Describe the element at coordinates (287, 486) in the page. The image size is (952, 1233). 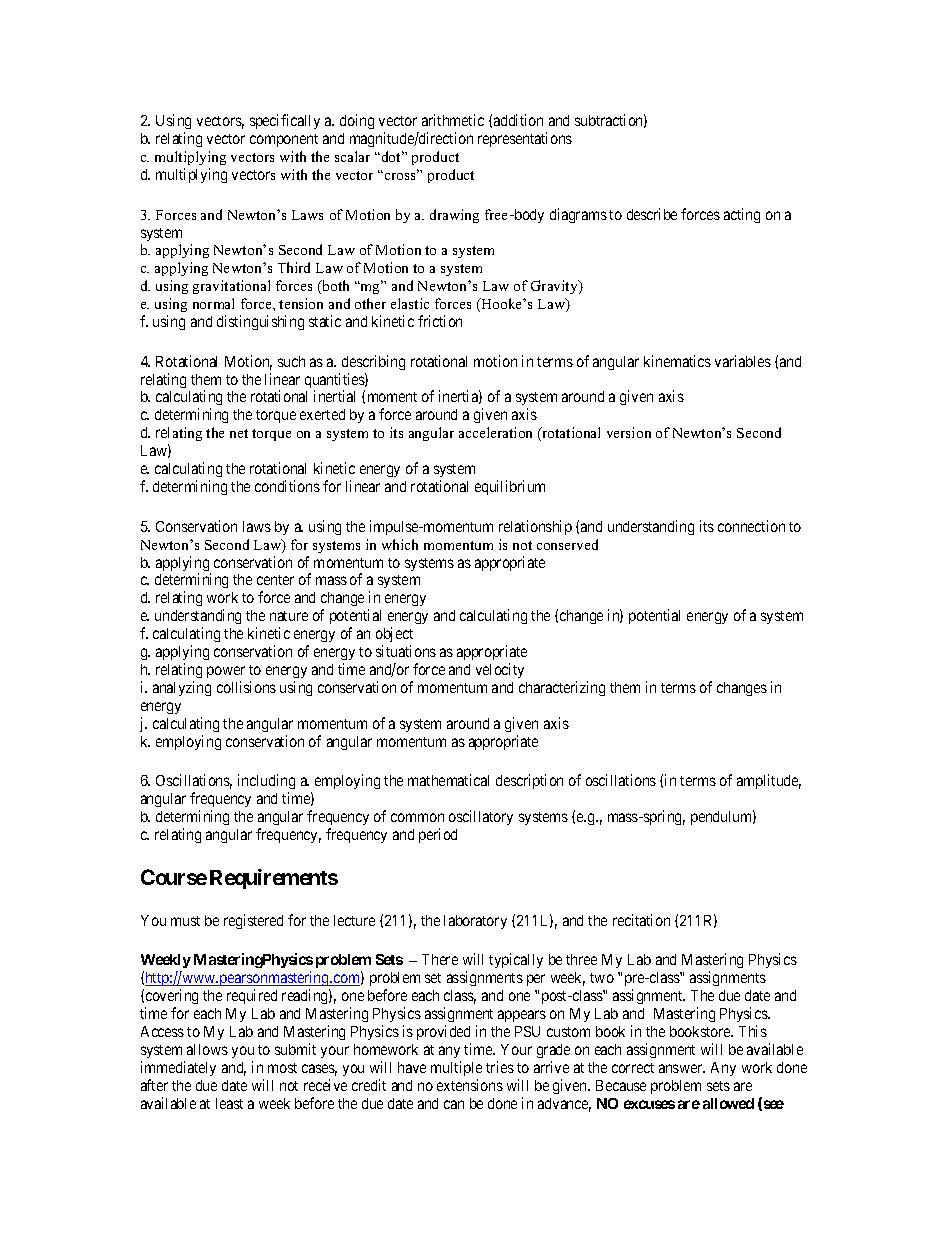
I see `conditions` at that location.
